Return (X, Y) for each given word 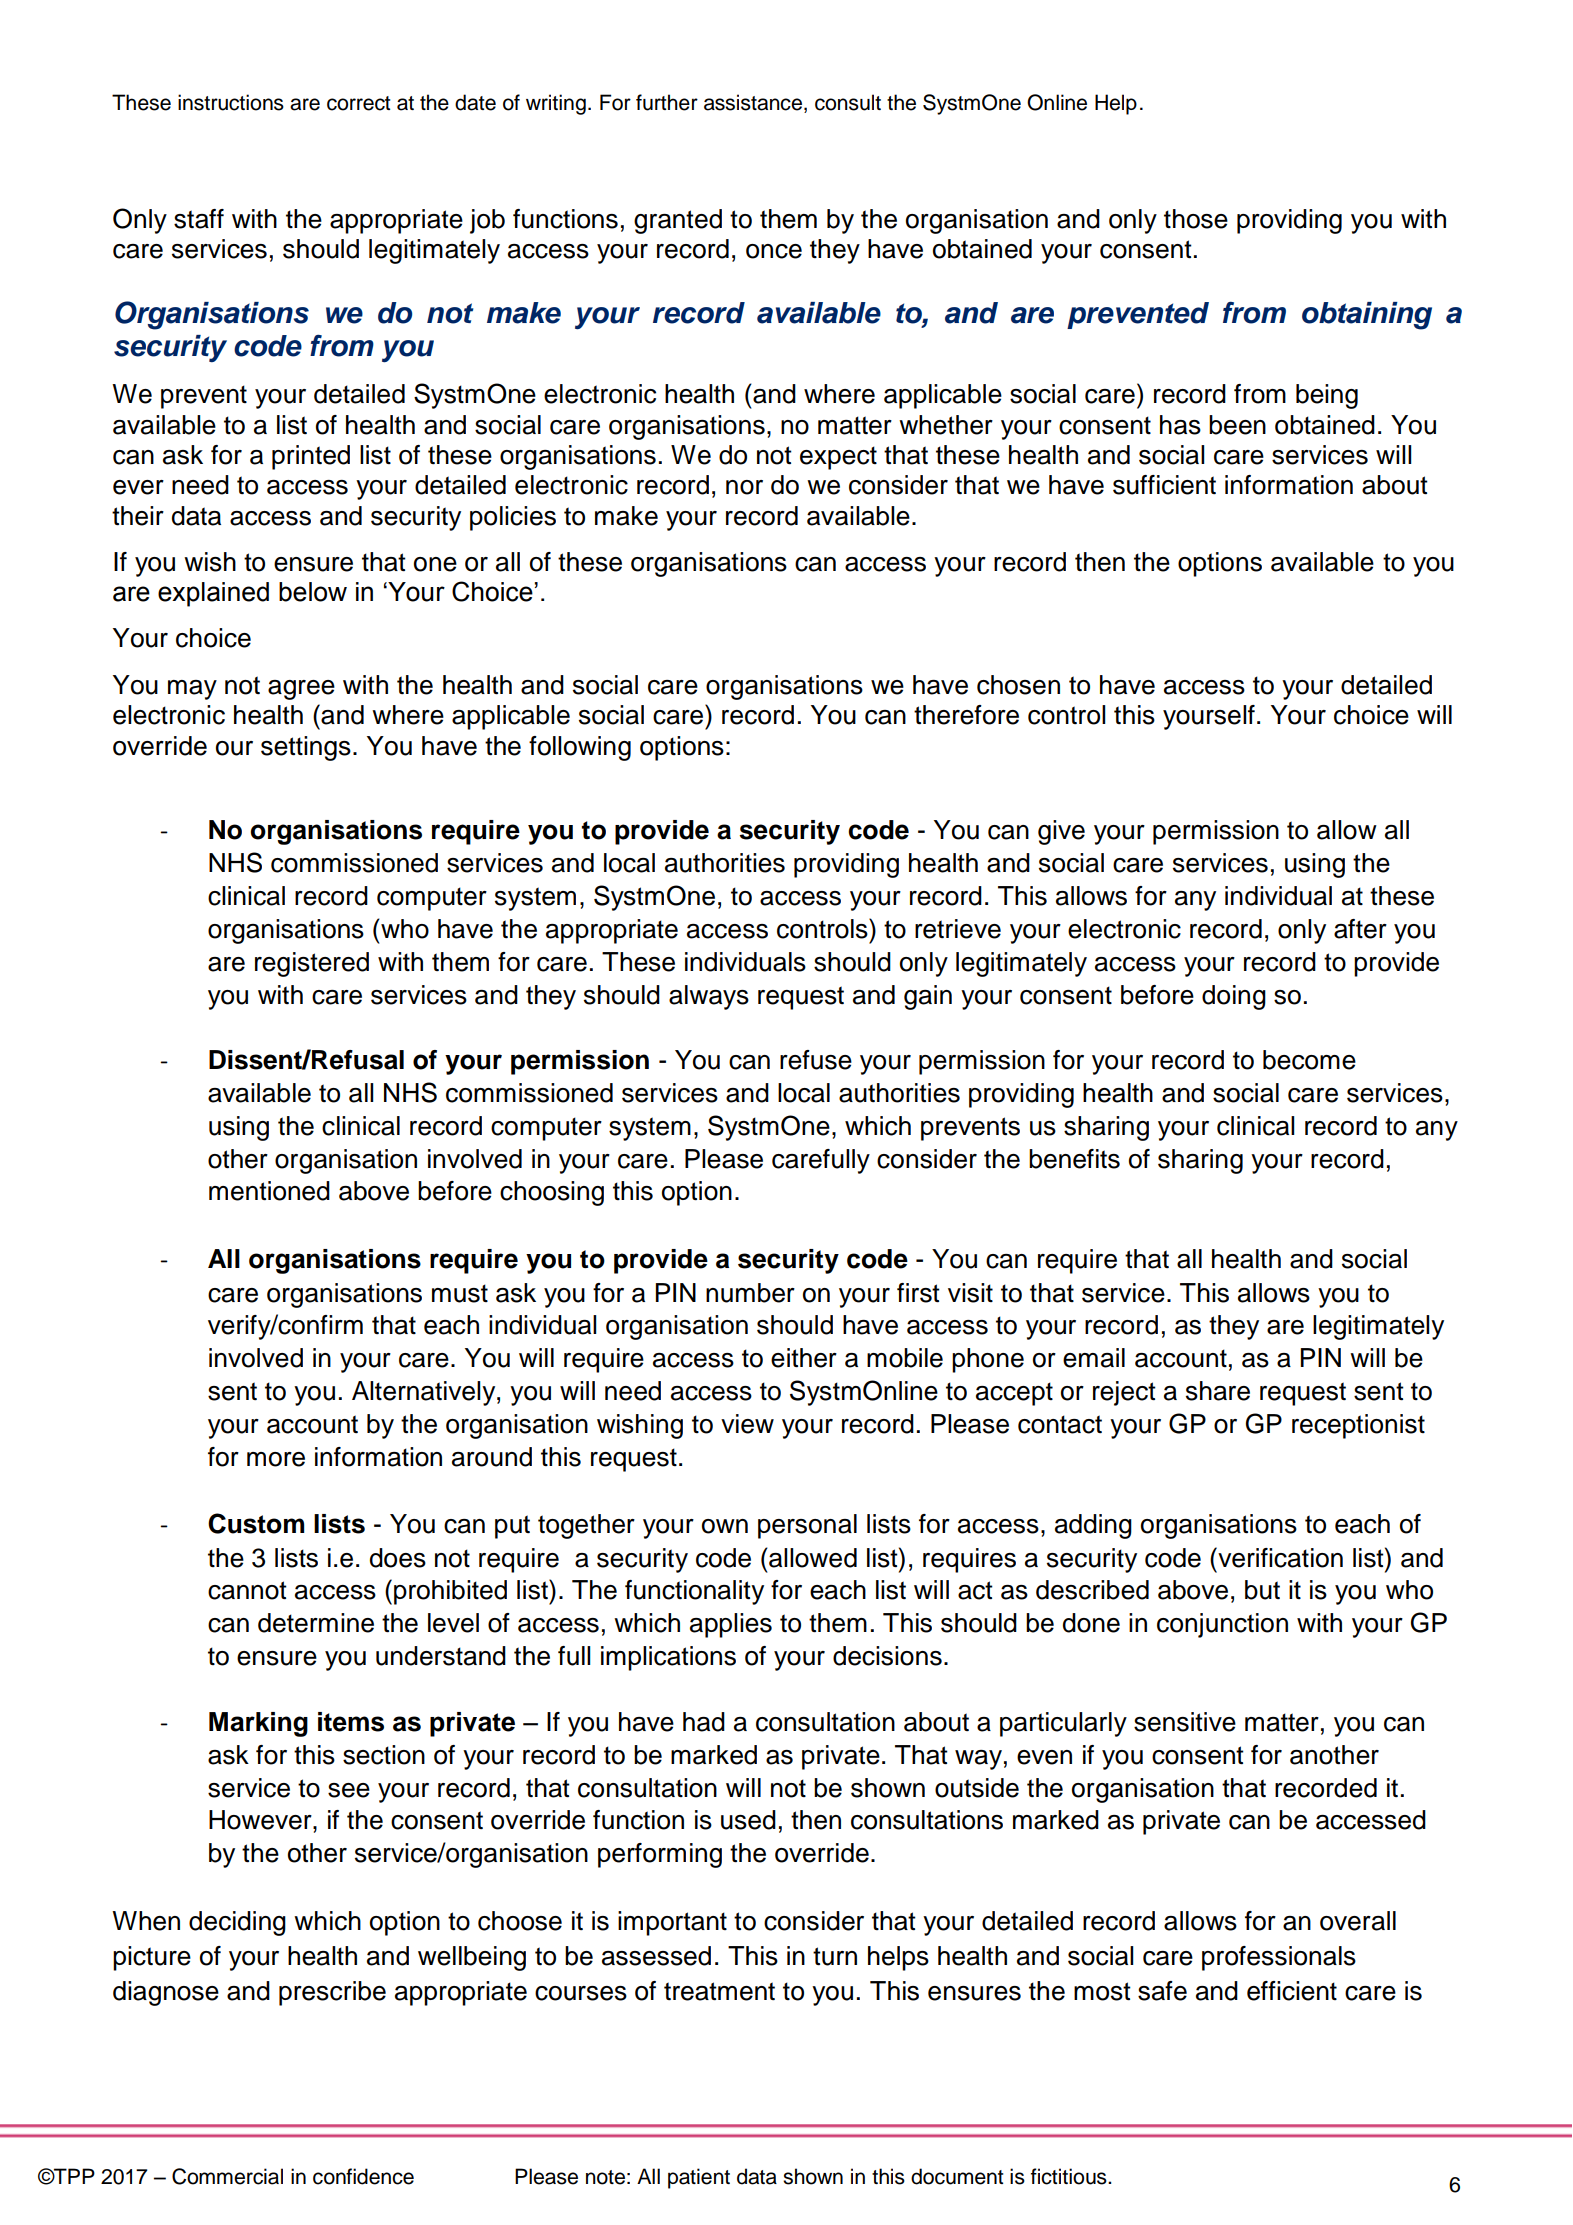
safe (1162, 1991)
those (1196, 219)
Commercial (227, 2176)
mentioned (269, 1191)
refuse (816, 1060)
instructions (231, 102)
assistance (754, 103)
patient (699, 2178)
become (1309, 1060)
